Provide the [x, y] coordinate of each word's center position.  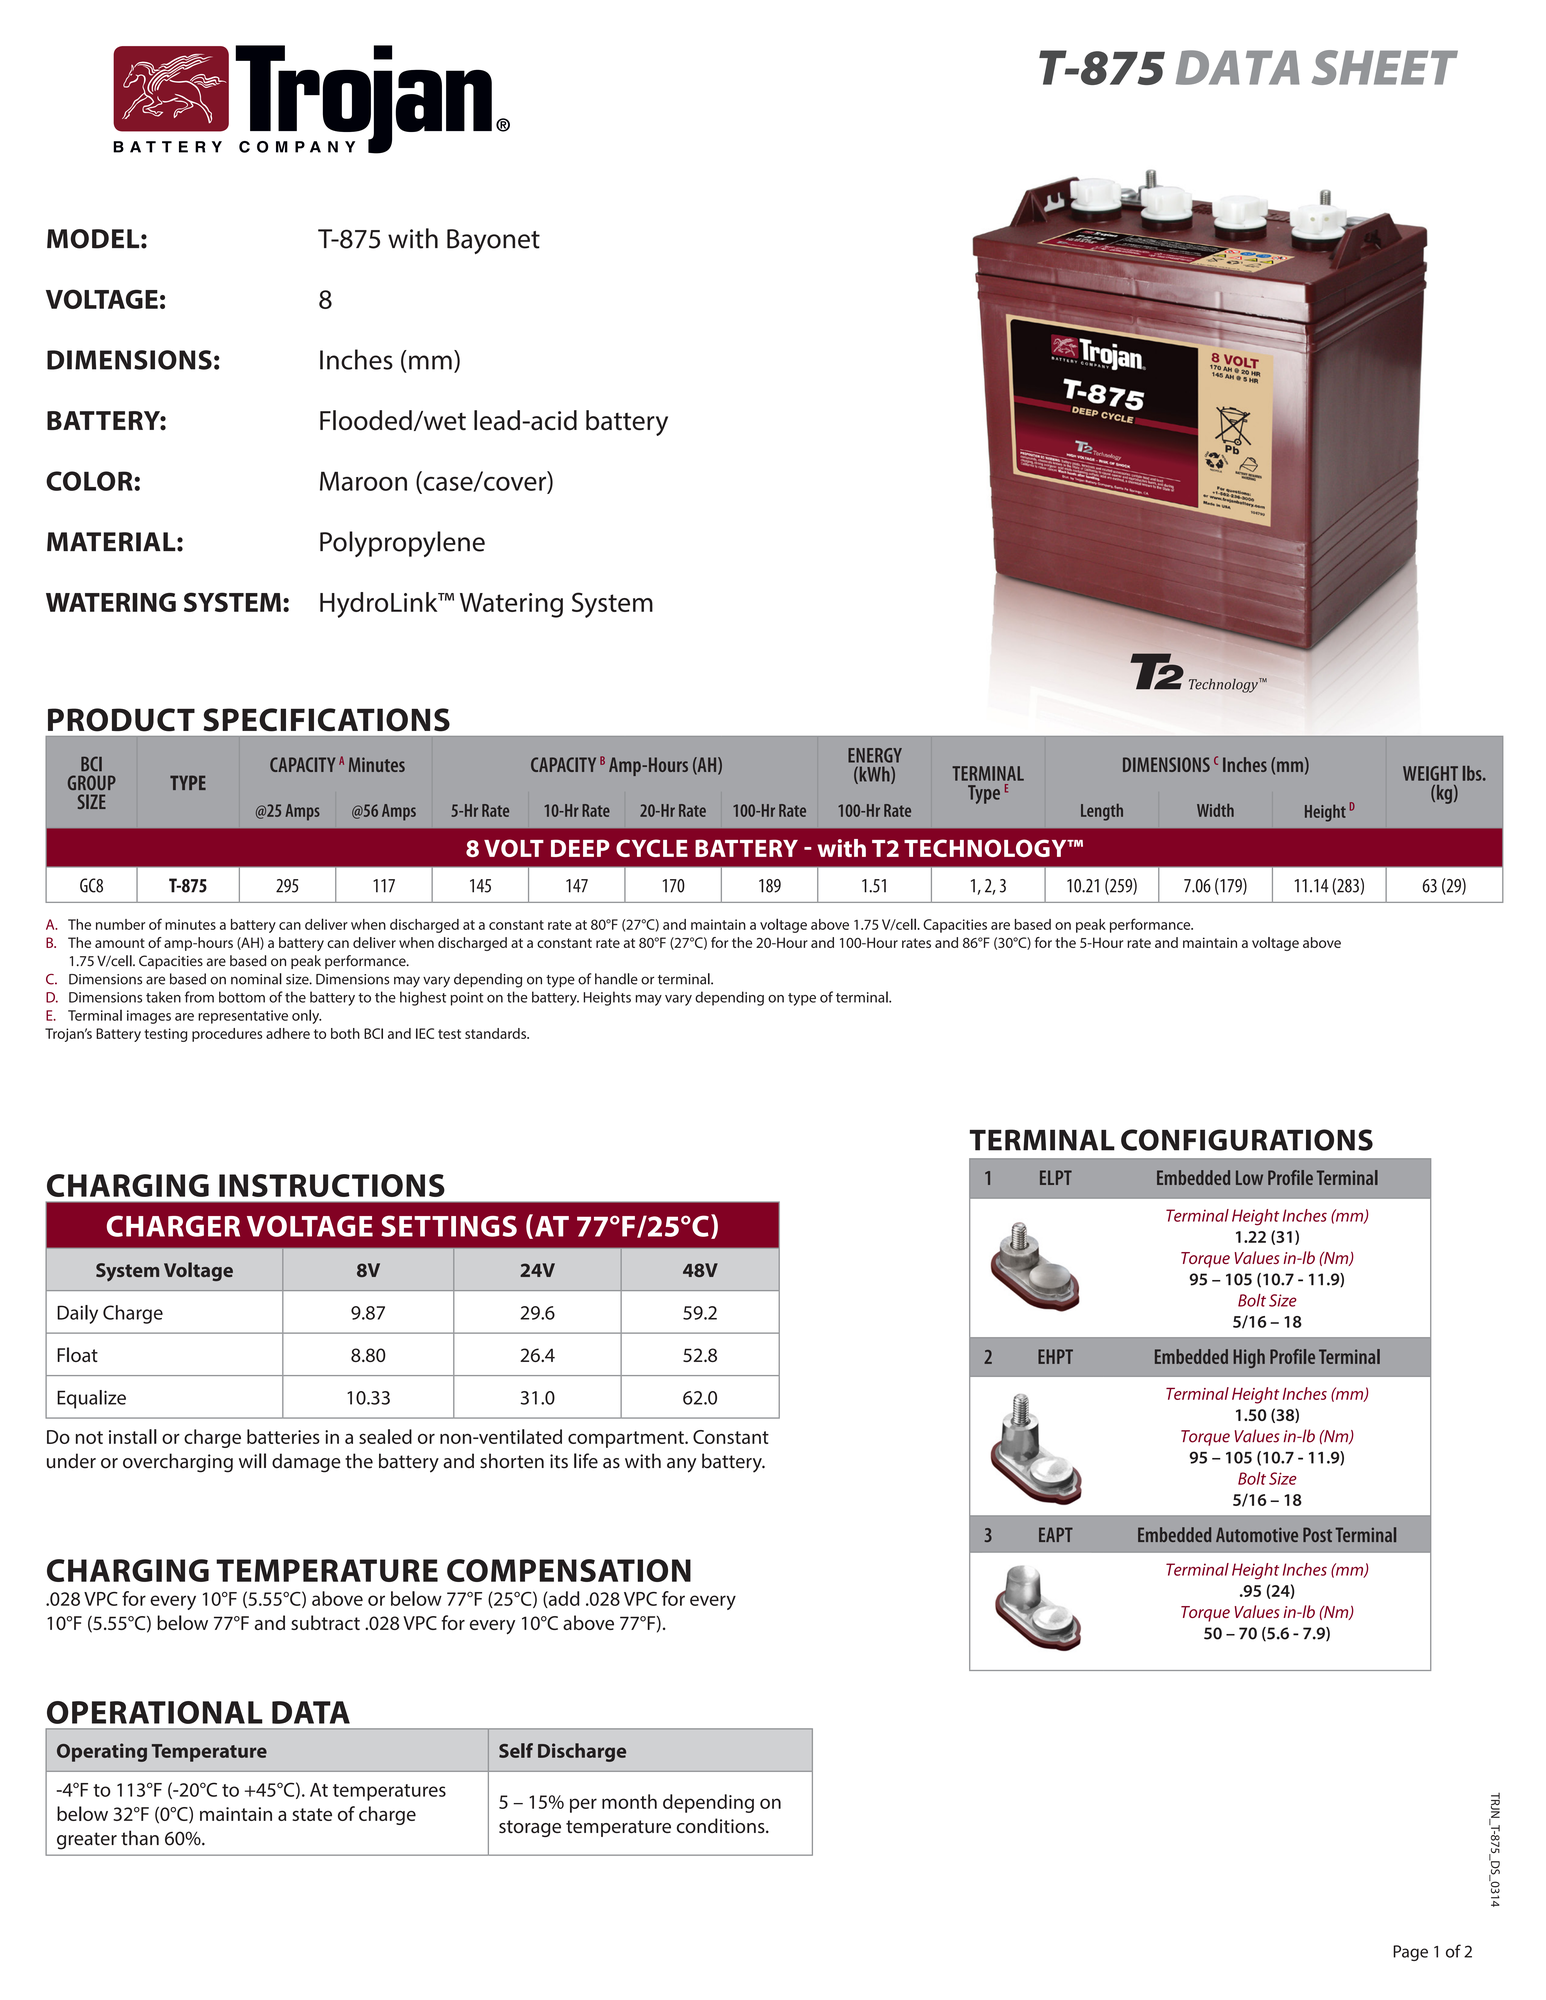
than [140, 1838]
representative [243, 1017]
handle [616, 979]
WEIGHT [1430, 773]
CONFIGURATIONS [1247, 1140]
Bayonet [493, 241]
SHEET [1385, 67]
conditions [722, 1825]
